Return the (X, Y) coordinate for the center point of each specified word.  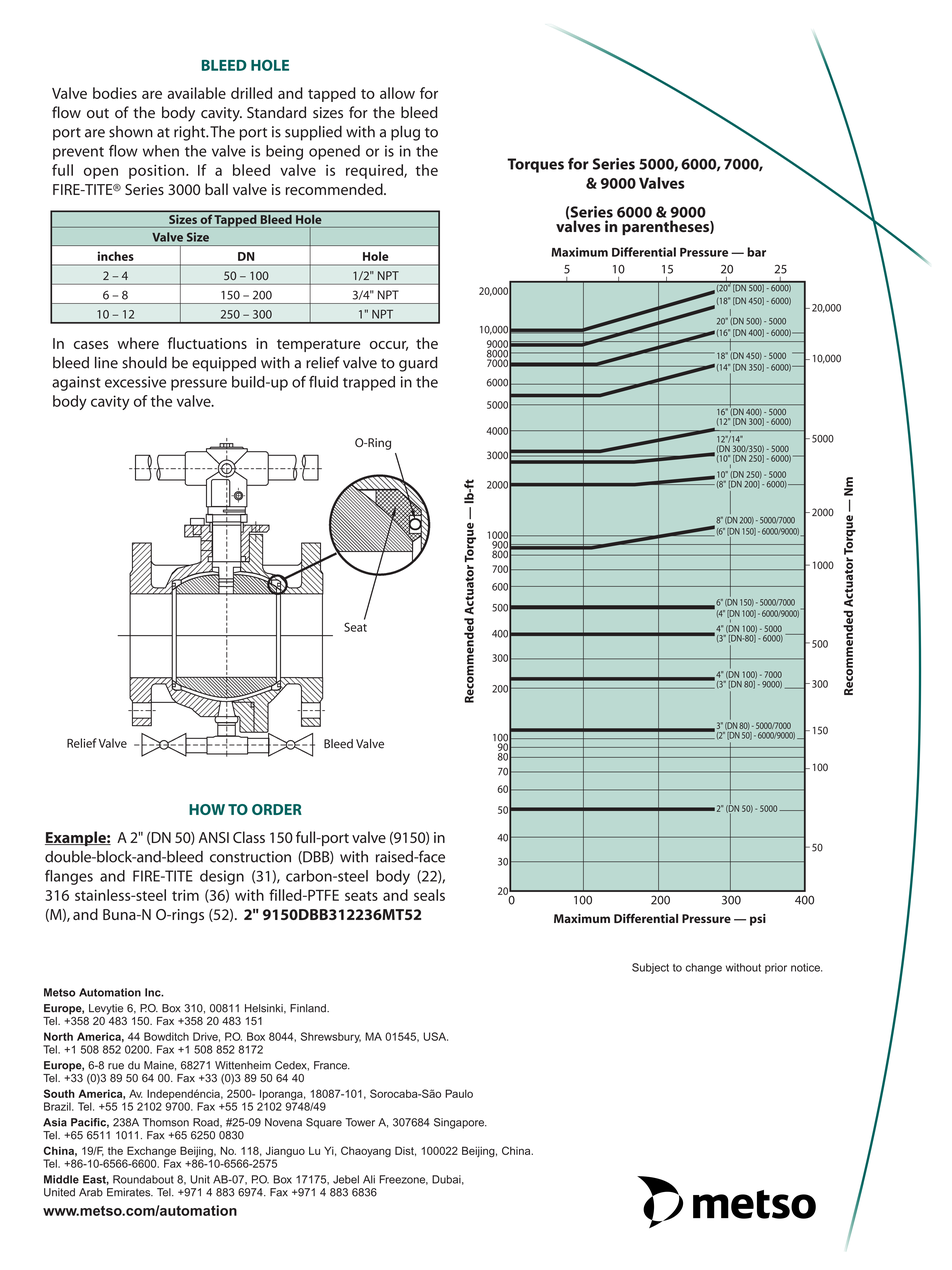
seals (429, 895)
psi (758, 920)
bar (756, 252)
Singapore (460, 1123)
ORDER (277, 809)
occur (389, 346)
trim (185, 895)
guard (418, 364)
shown (131, 132)
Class (249, 837)
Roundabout (143, 1179)
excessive (135, 382)
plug (405, 133)
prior (776, 968)
